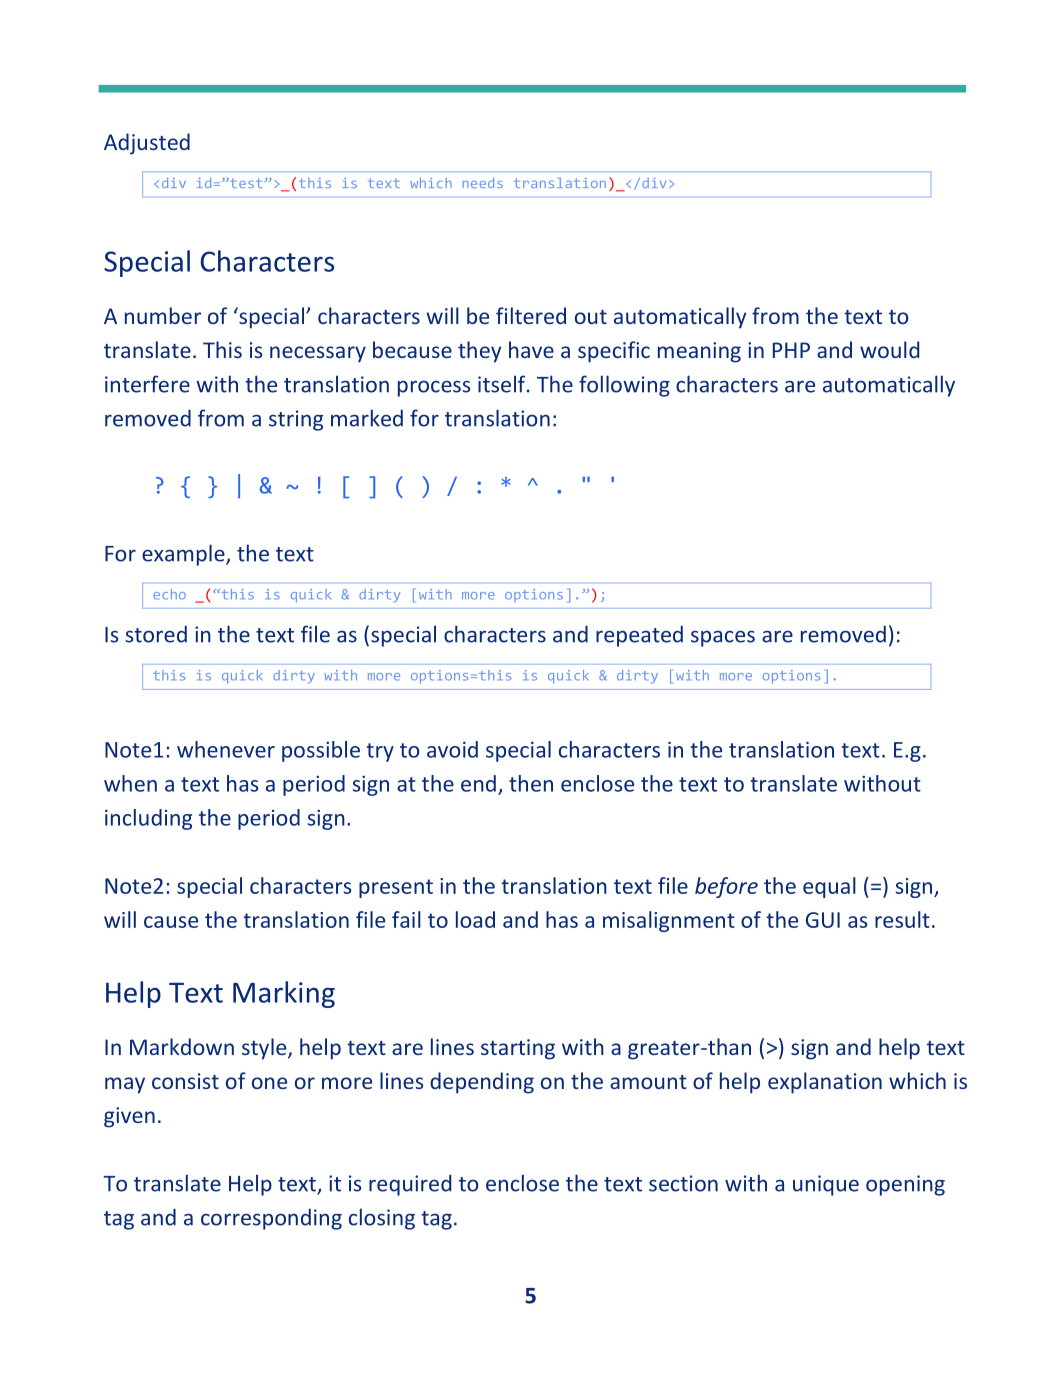 This document has width=1061, height=1373. Describe the element at coordinates (826, 1185) in the document. I see `unique` at that location.
